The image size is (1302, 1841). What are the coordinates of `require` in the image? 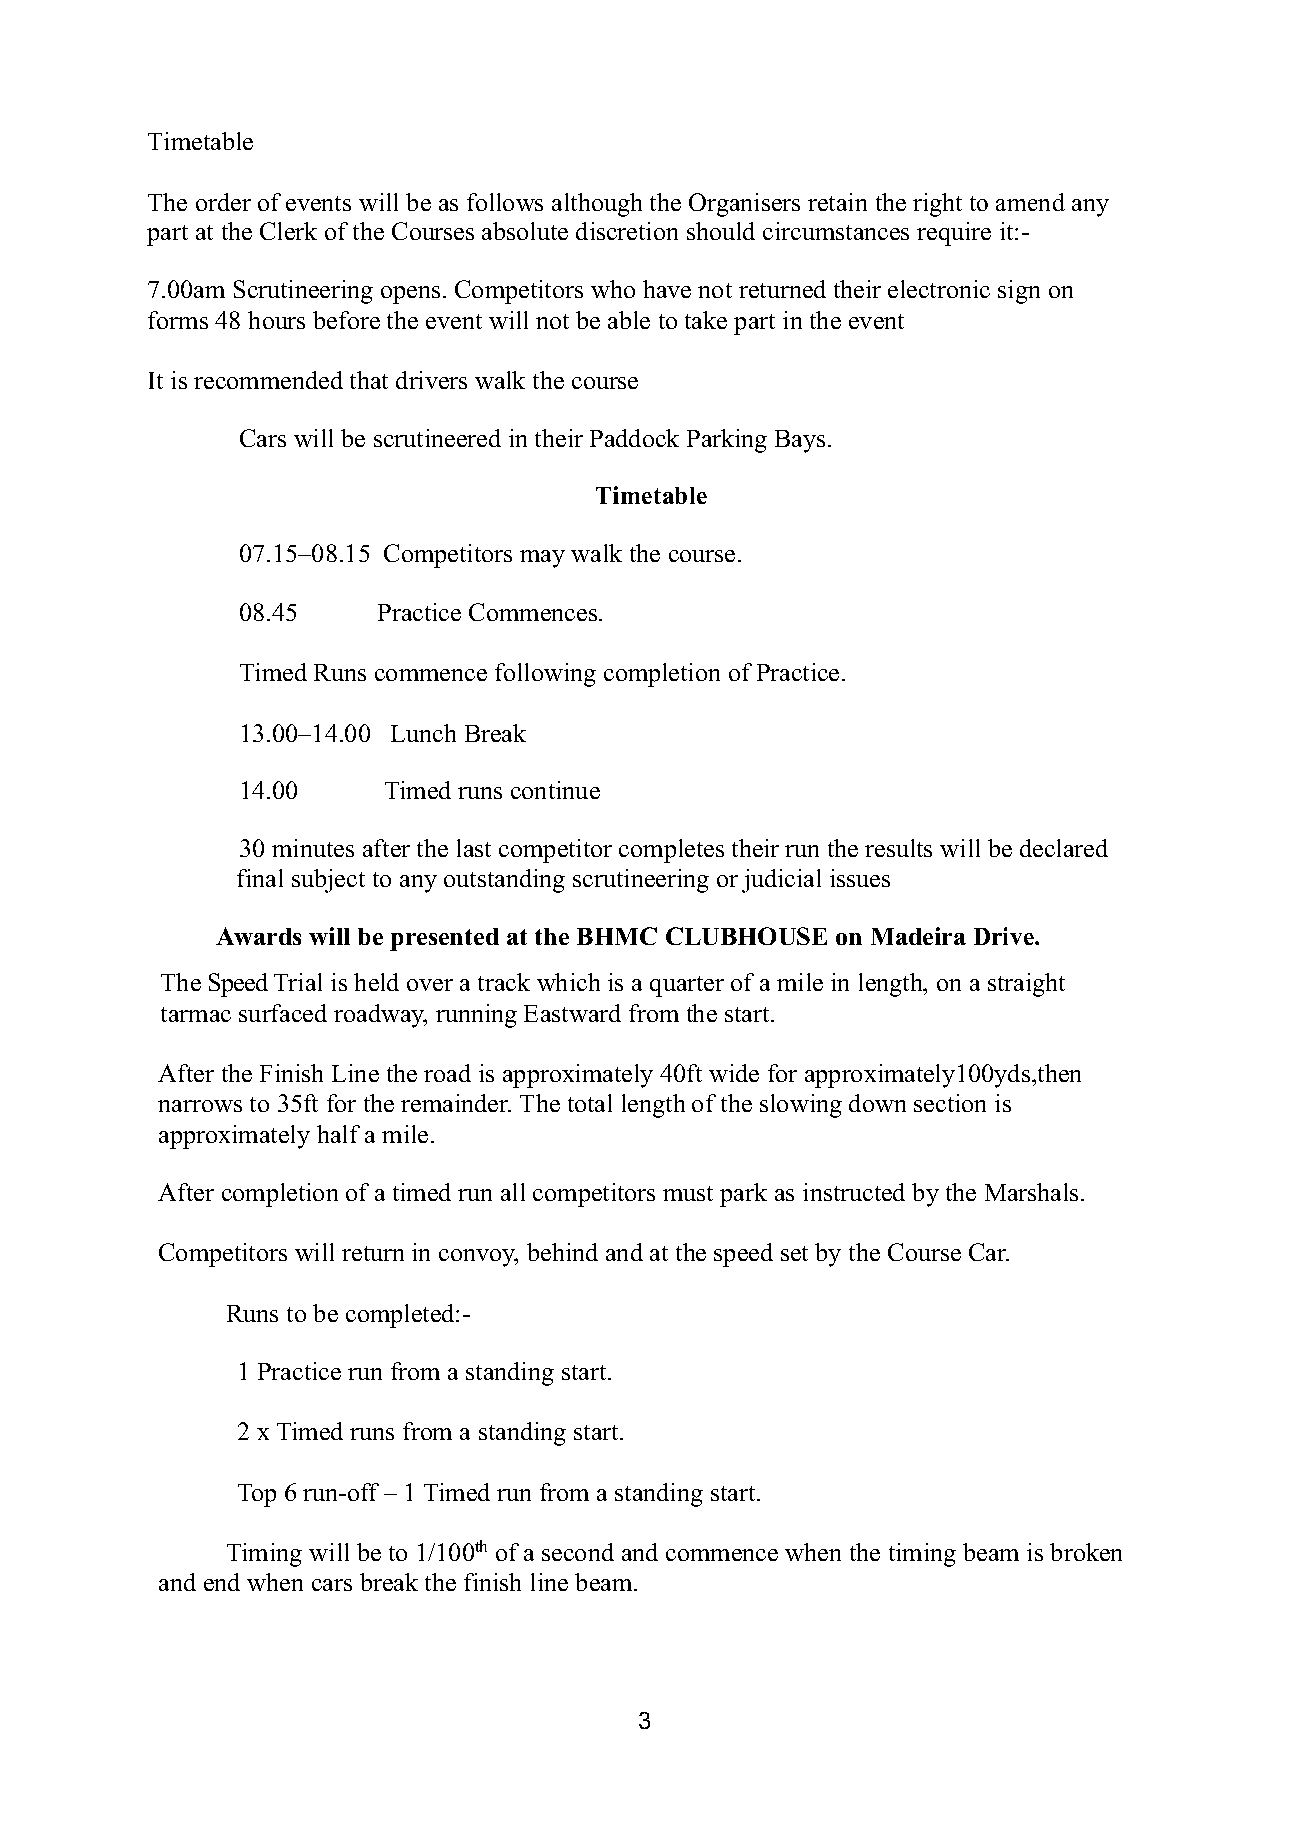 It's located at (954, 234).
